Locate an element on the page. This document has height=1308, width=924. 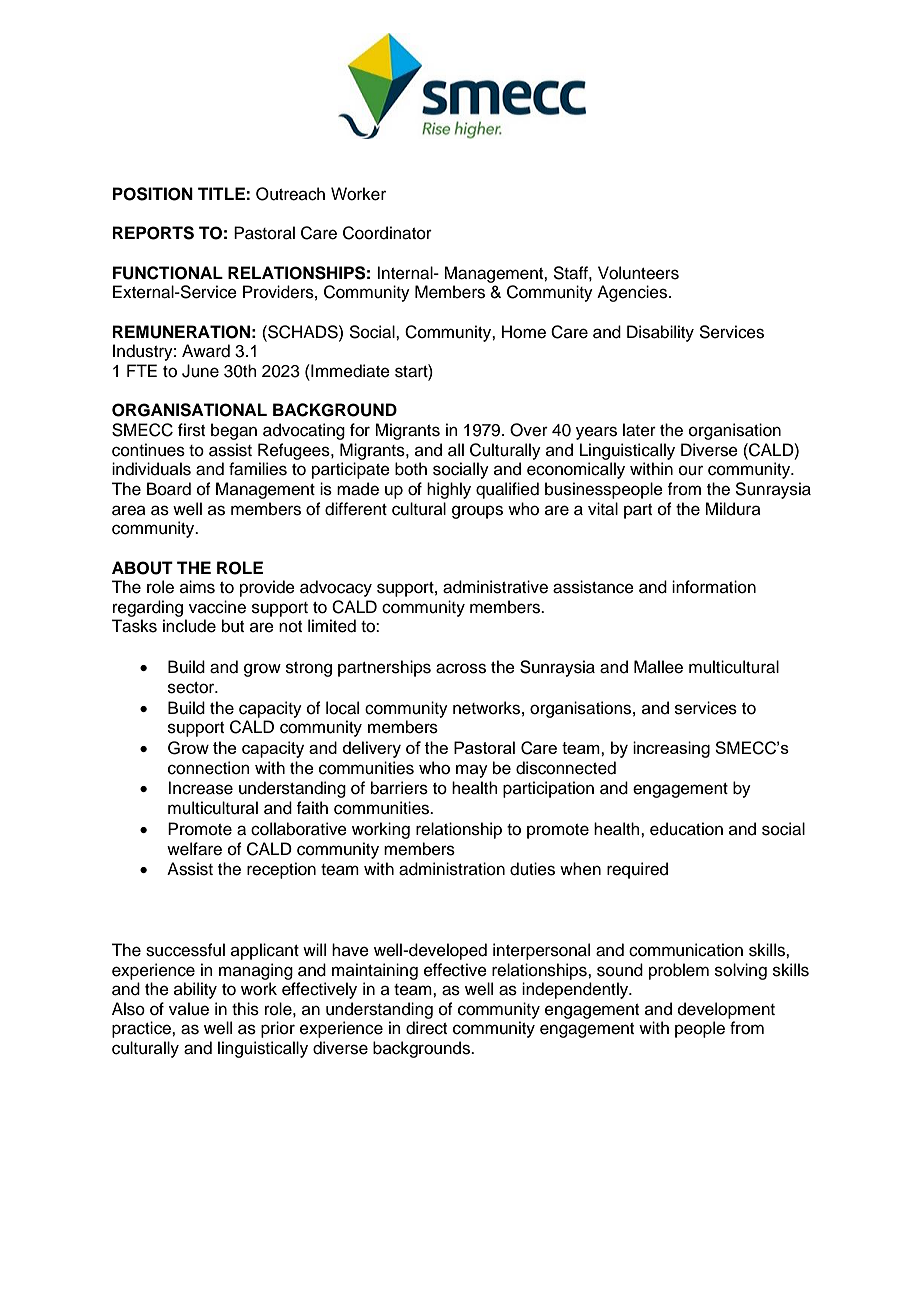
vaccine is located at coordinates (217, 607).
